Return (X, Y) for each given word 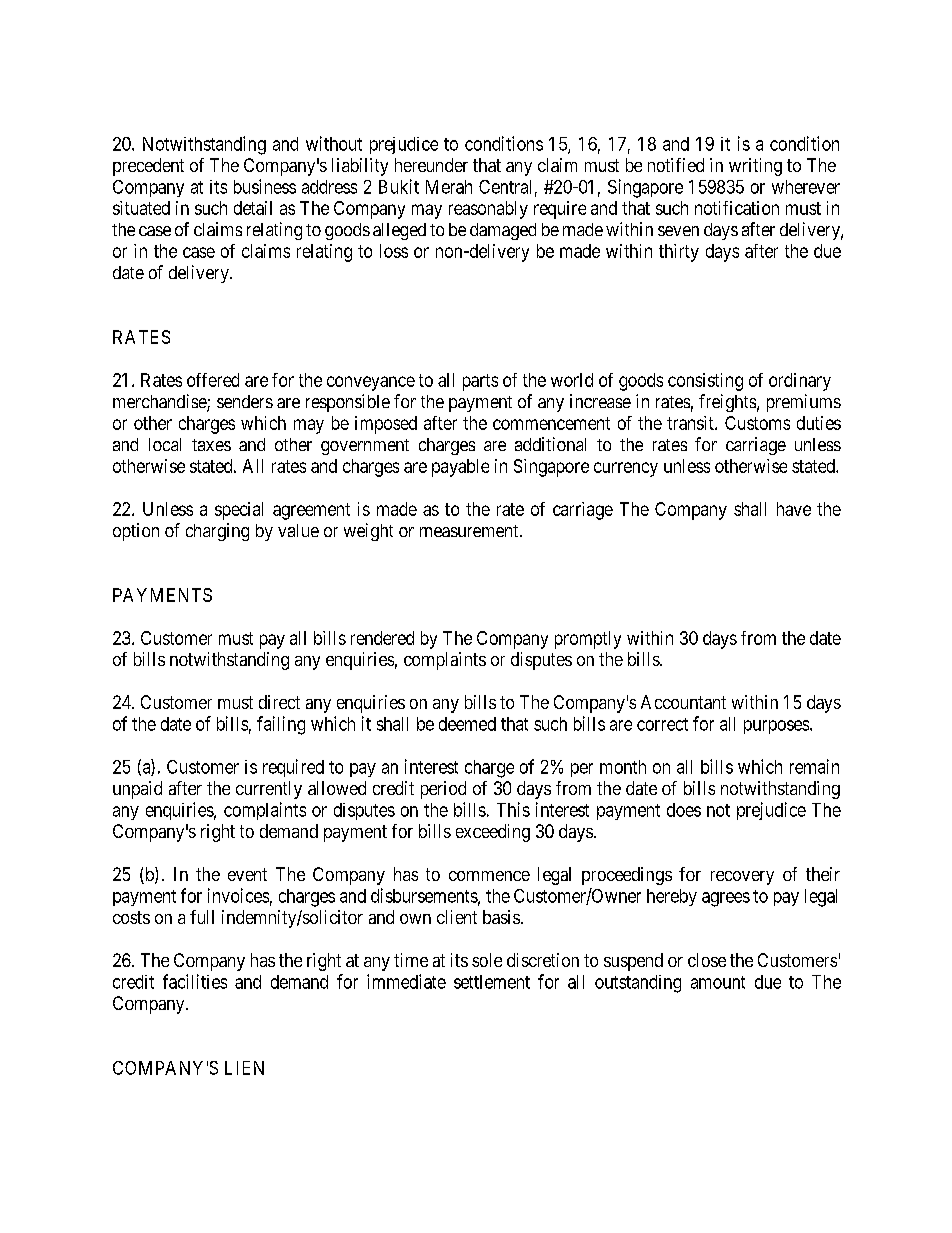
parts (480, 382)
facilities (195, 981)
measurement (470, 531)
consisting (705, 382)
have (794, 509)
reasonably (488, 210)
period (443, 790)
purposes (777, 727)
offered (213, 380)
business (265, 186)
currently (269, 790)
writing (755, 167)
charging (217, 532)
